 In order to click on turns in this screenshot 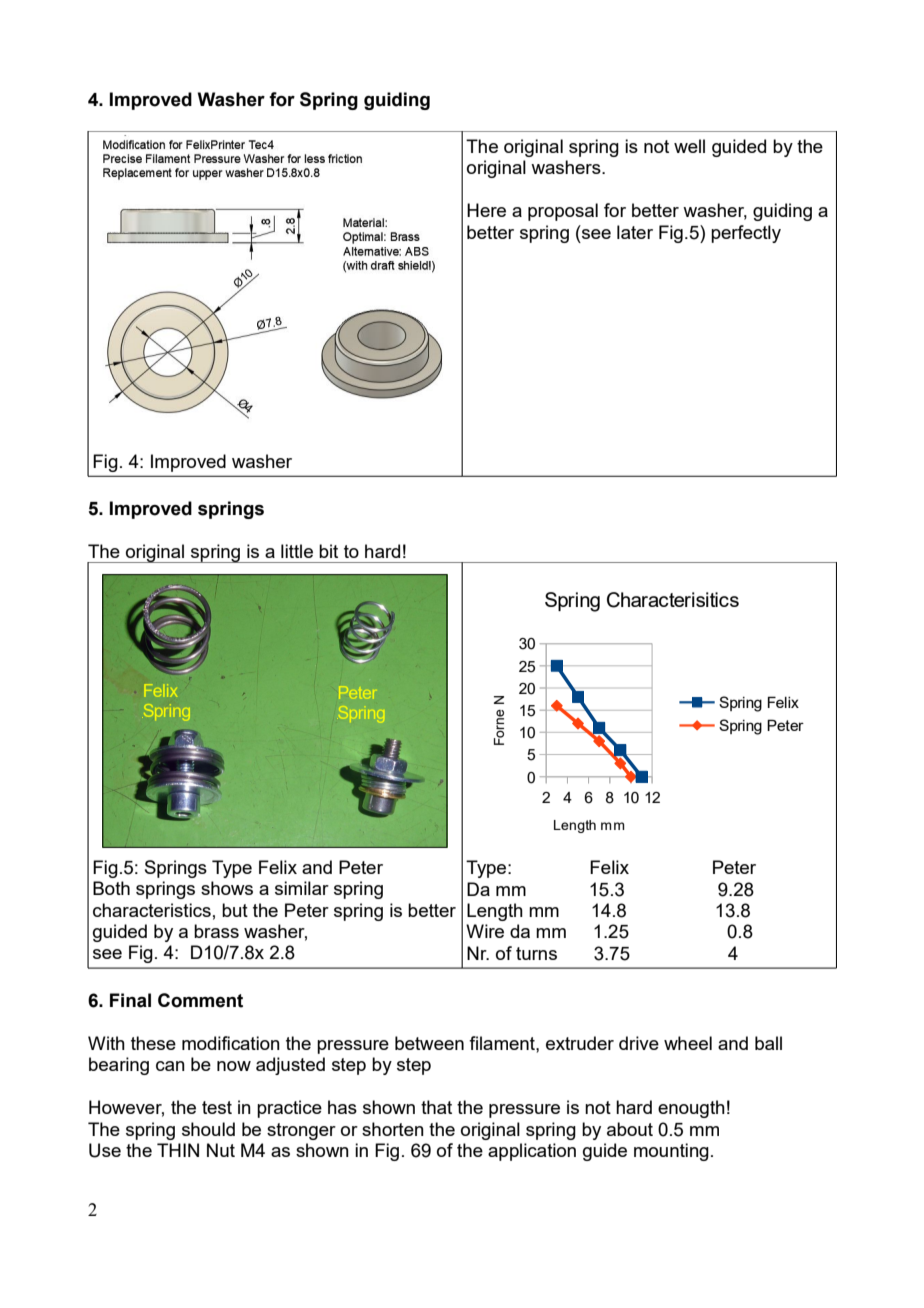, I will do `click(536, 953)`.
